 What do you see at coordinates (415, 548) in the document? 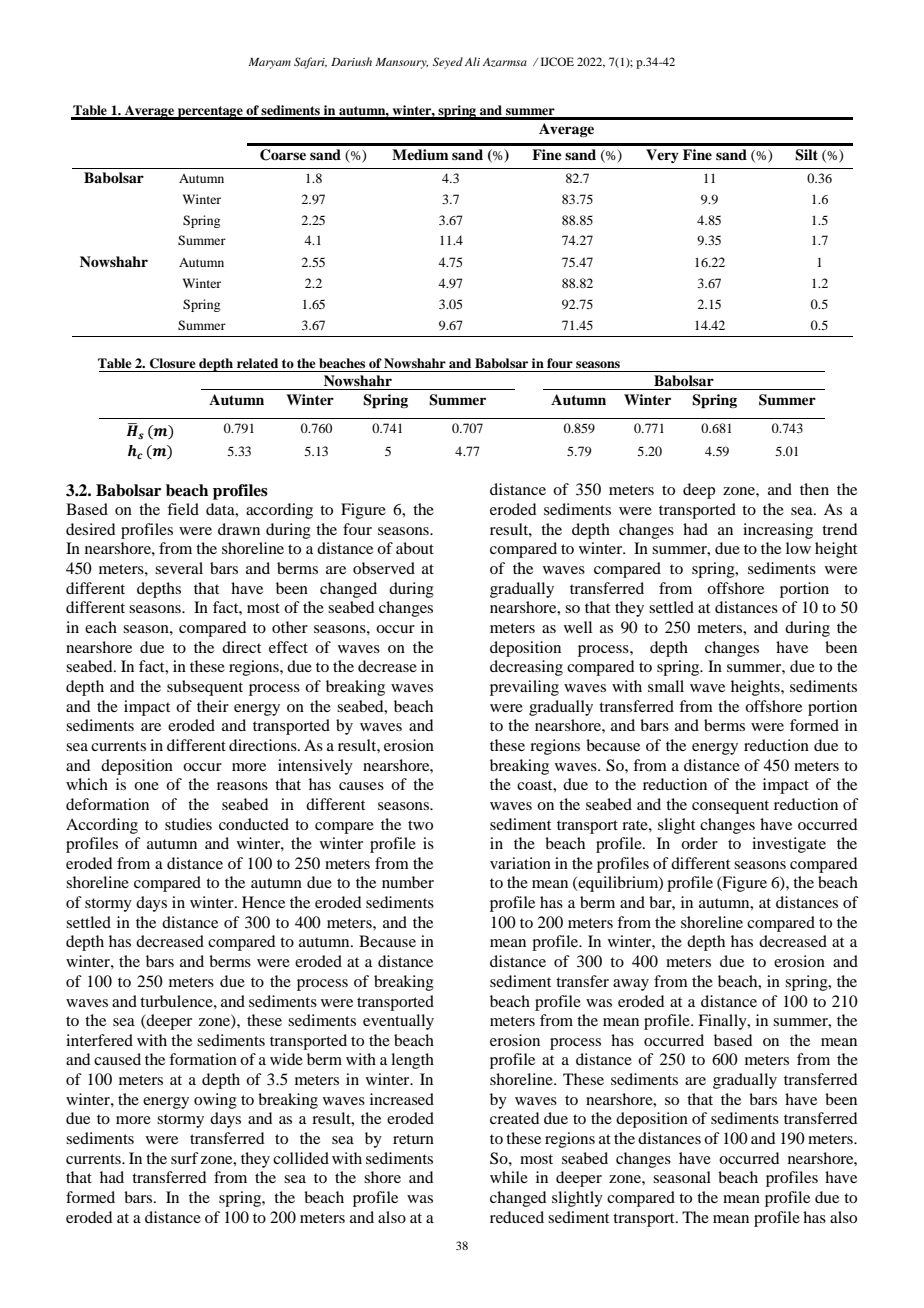
I see `about` at bounding box center [415, 548].
